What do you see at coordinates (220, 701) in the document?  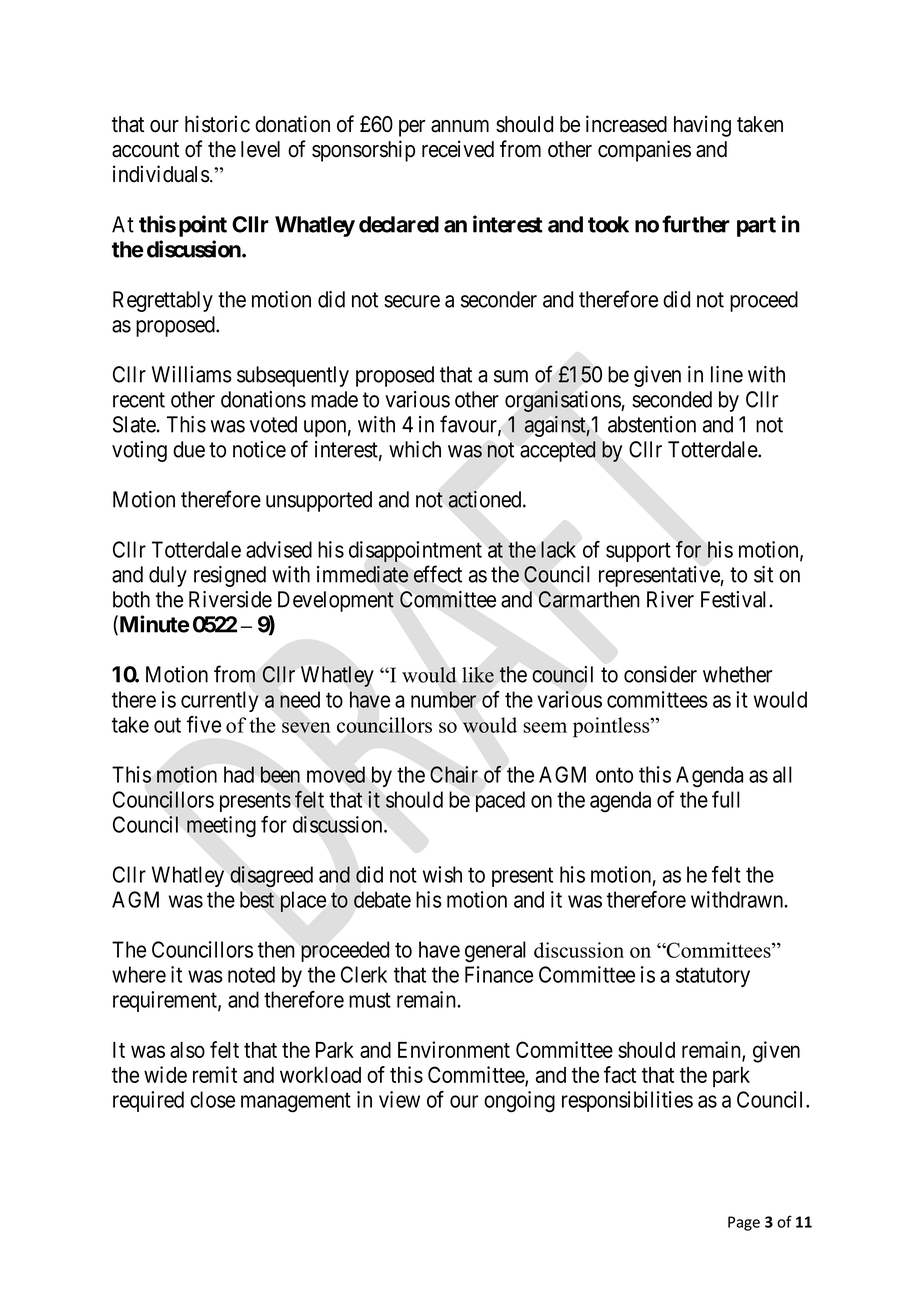 I see `currently` at bounding box center [220, 701].
